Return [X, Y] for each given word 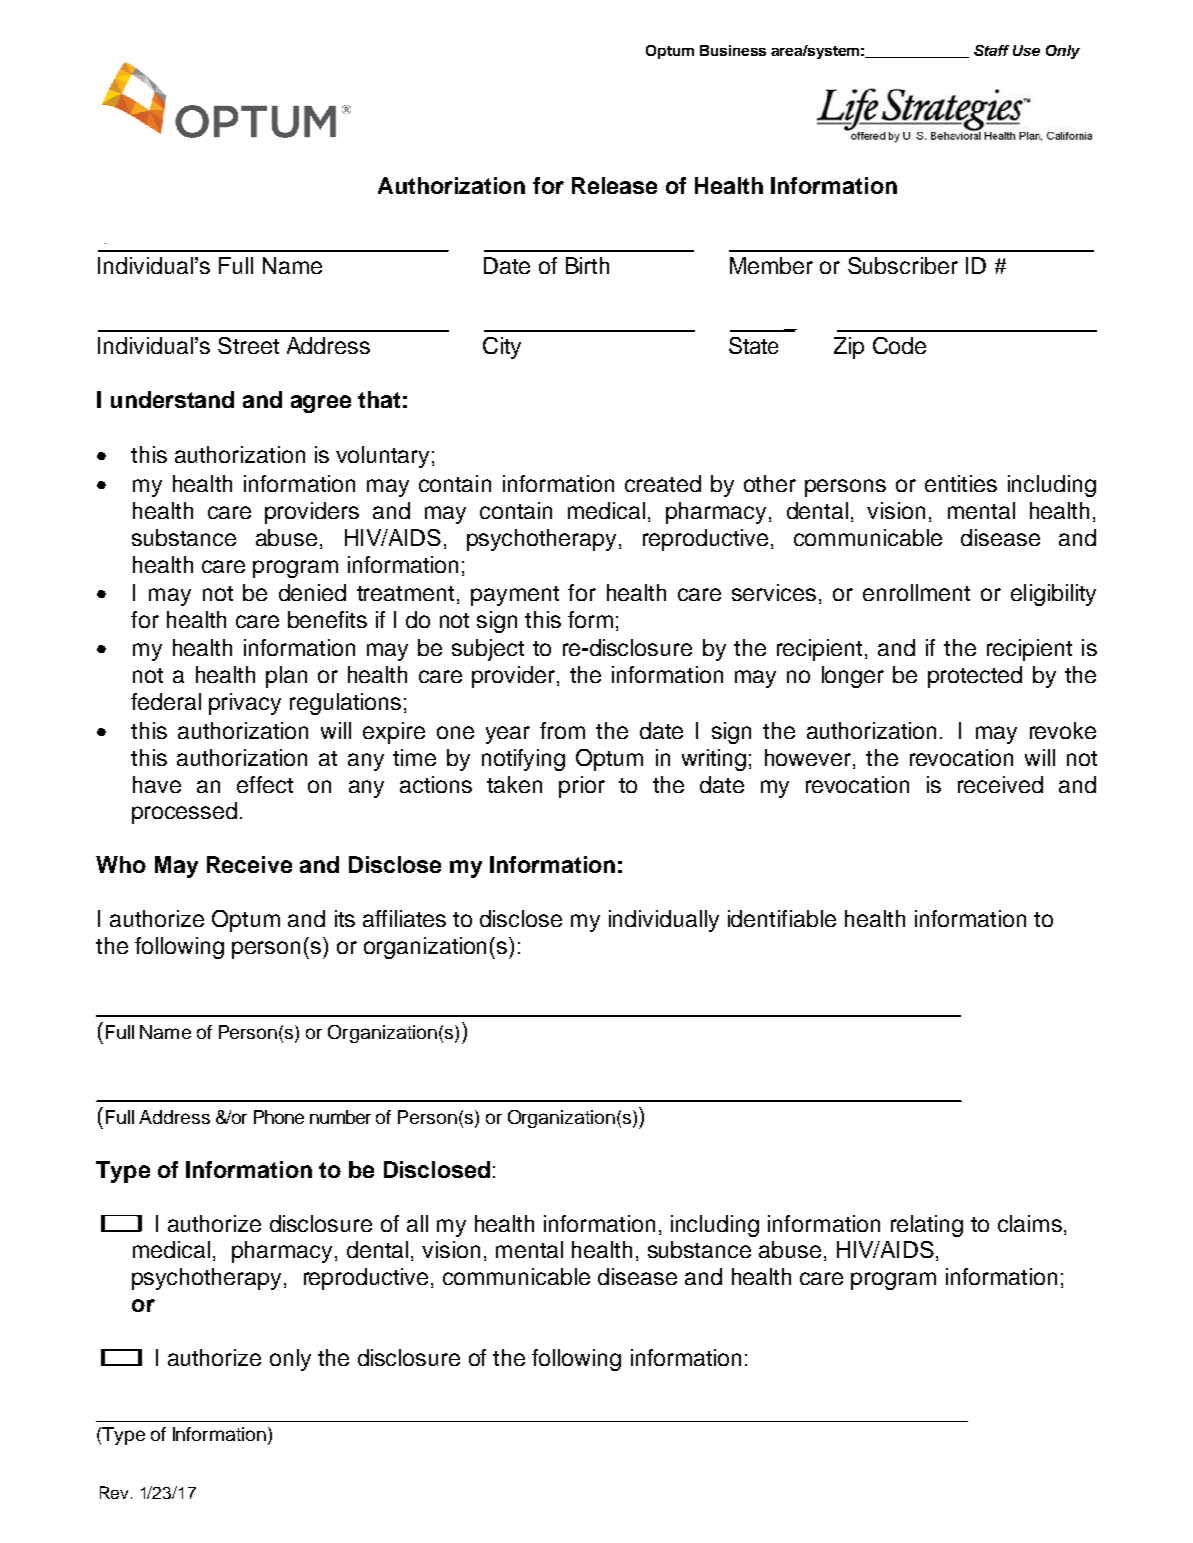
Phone [279, 1117]
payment [515, 596]
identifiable [782, 918]
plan [286, 677]
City [502, 348]
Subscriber [903, 265]
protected [975, 677]
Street [248, 345]
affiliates [404, 918]
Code [899, 345]
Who [121, 864]
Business [733, 50]
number [340, 1117]
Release [614, 185]
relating [927, 1226]
